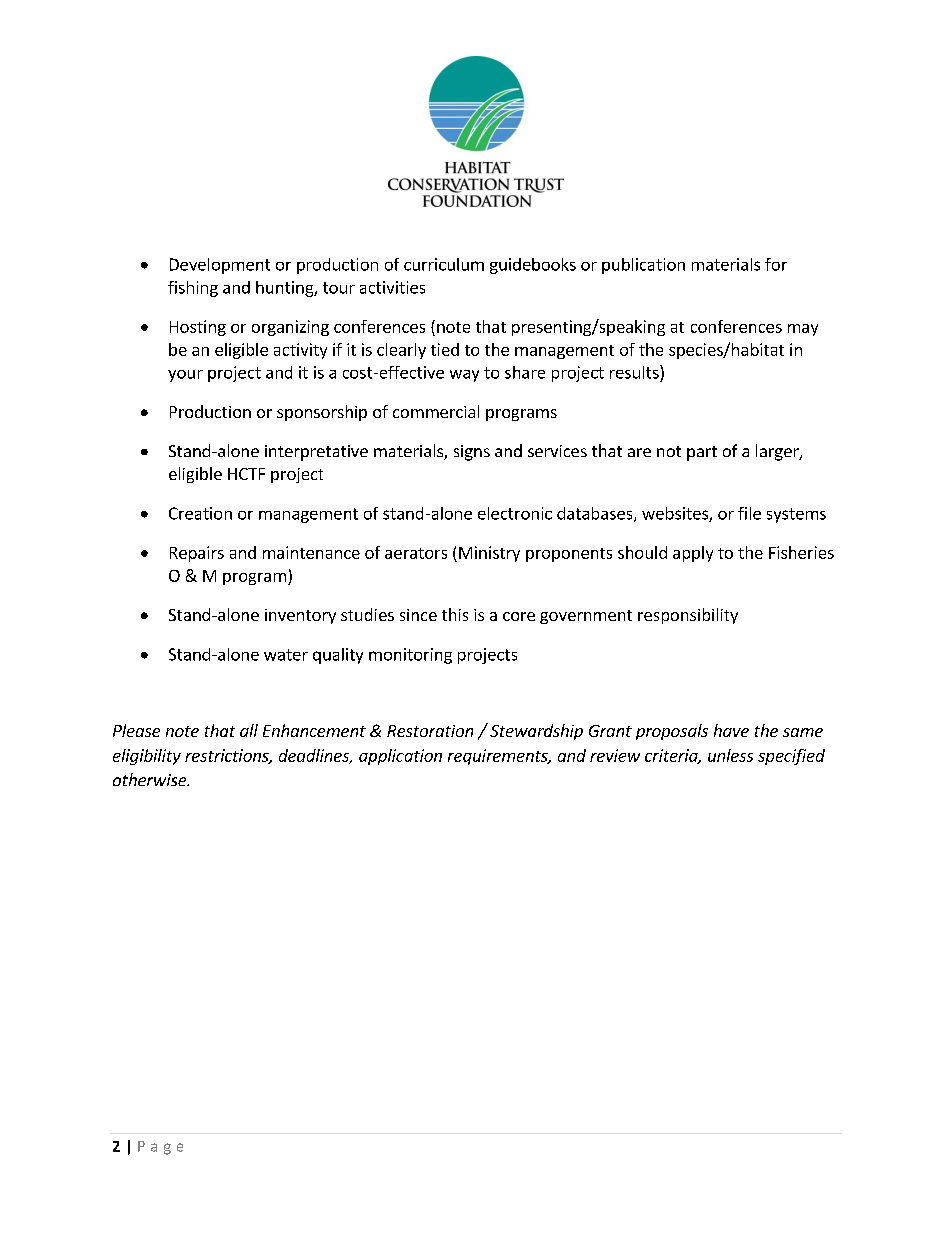 The height and width of the document is (1233, 952). What do you see at coordinates (200, 513) in the document?
I see `Creation` at bounding box center [200, 513].
